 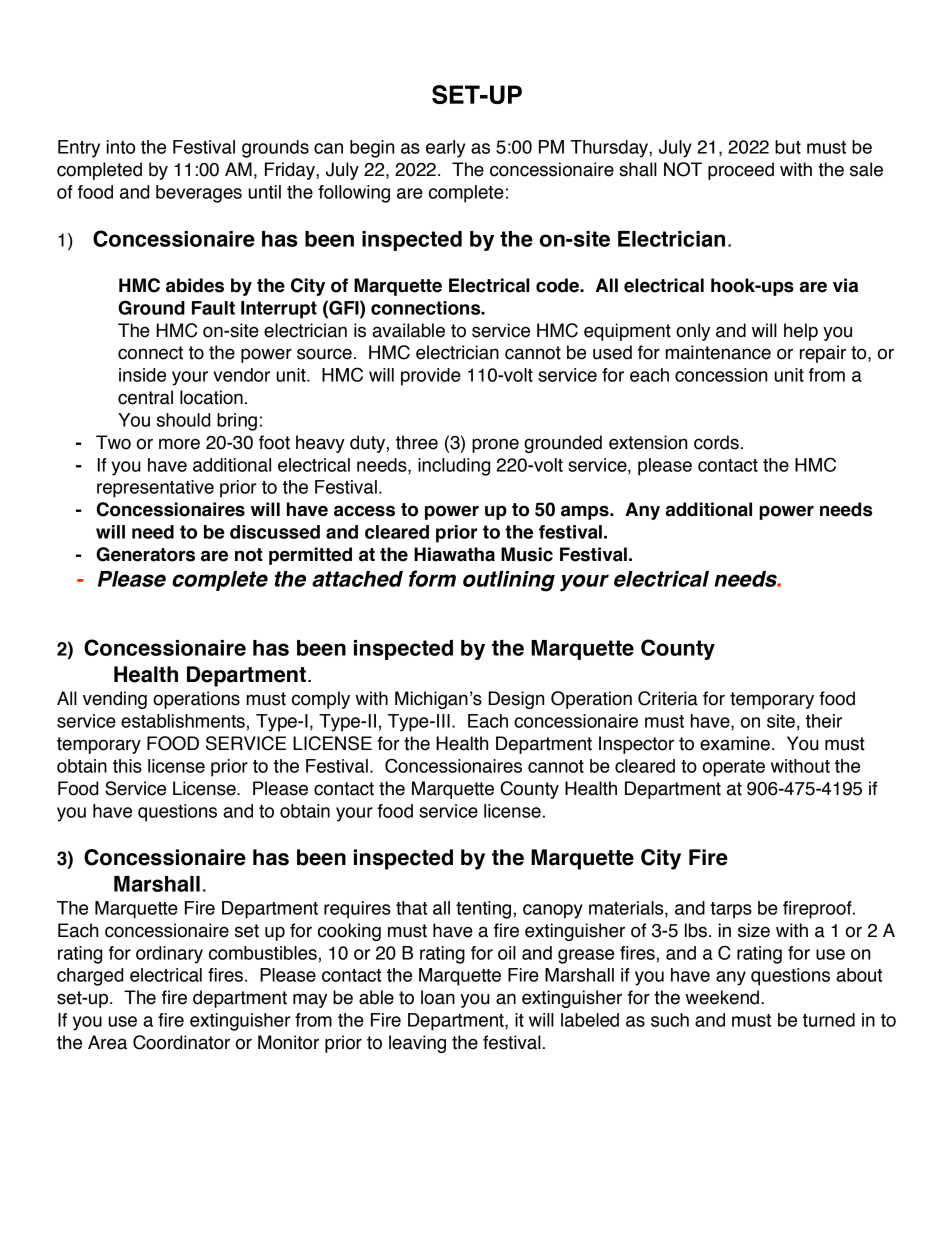 What do you see at coordinates (445, 149) in the screenshot?
I see `early` at bounding box center [445, 149].
